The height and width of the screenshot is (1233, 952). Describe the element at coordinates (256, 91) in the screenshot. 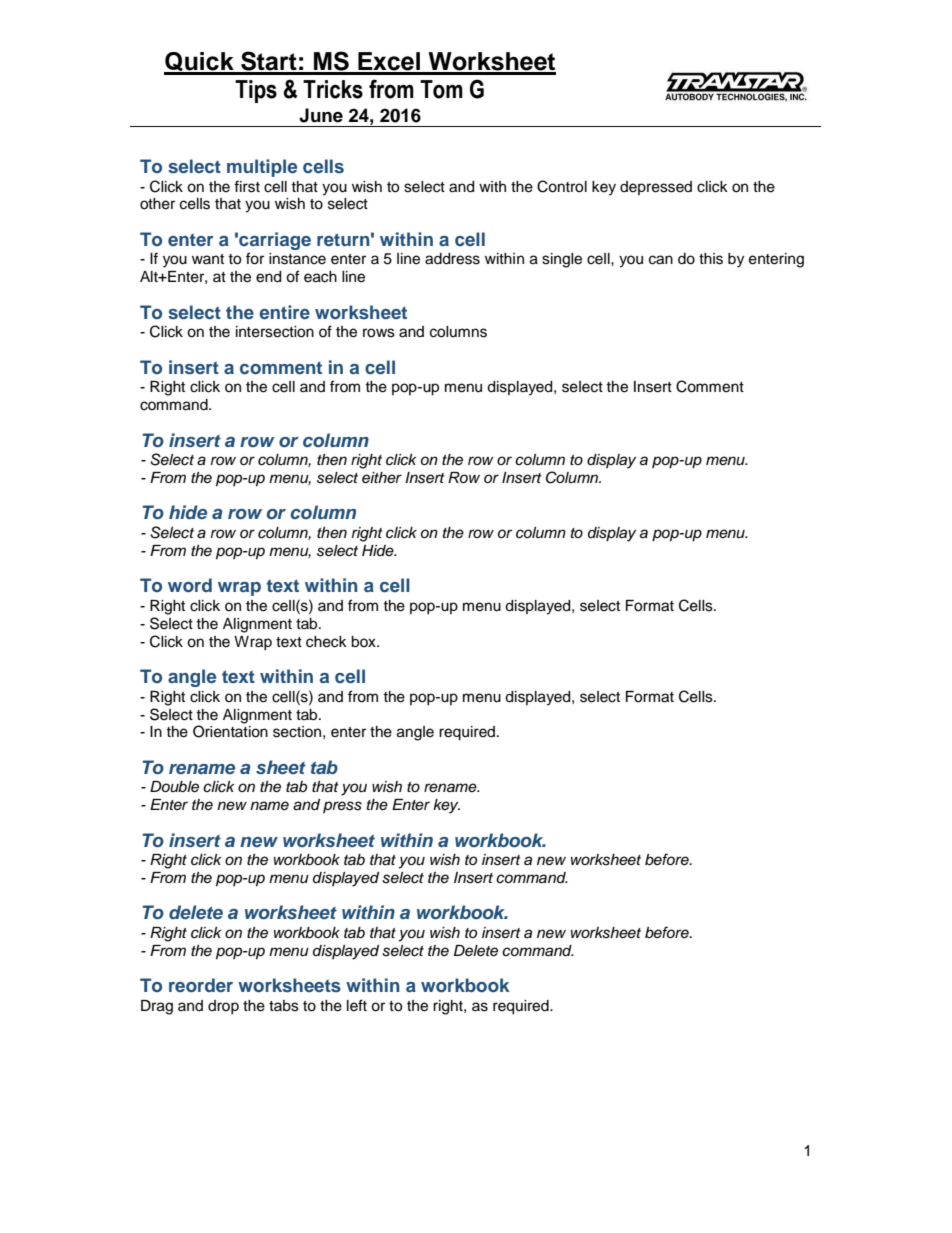

I see `Tips` at that location.
